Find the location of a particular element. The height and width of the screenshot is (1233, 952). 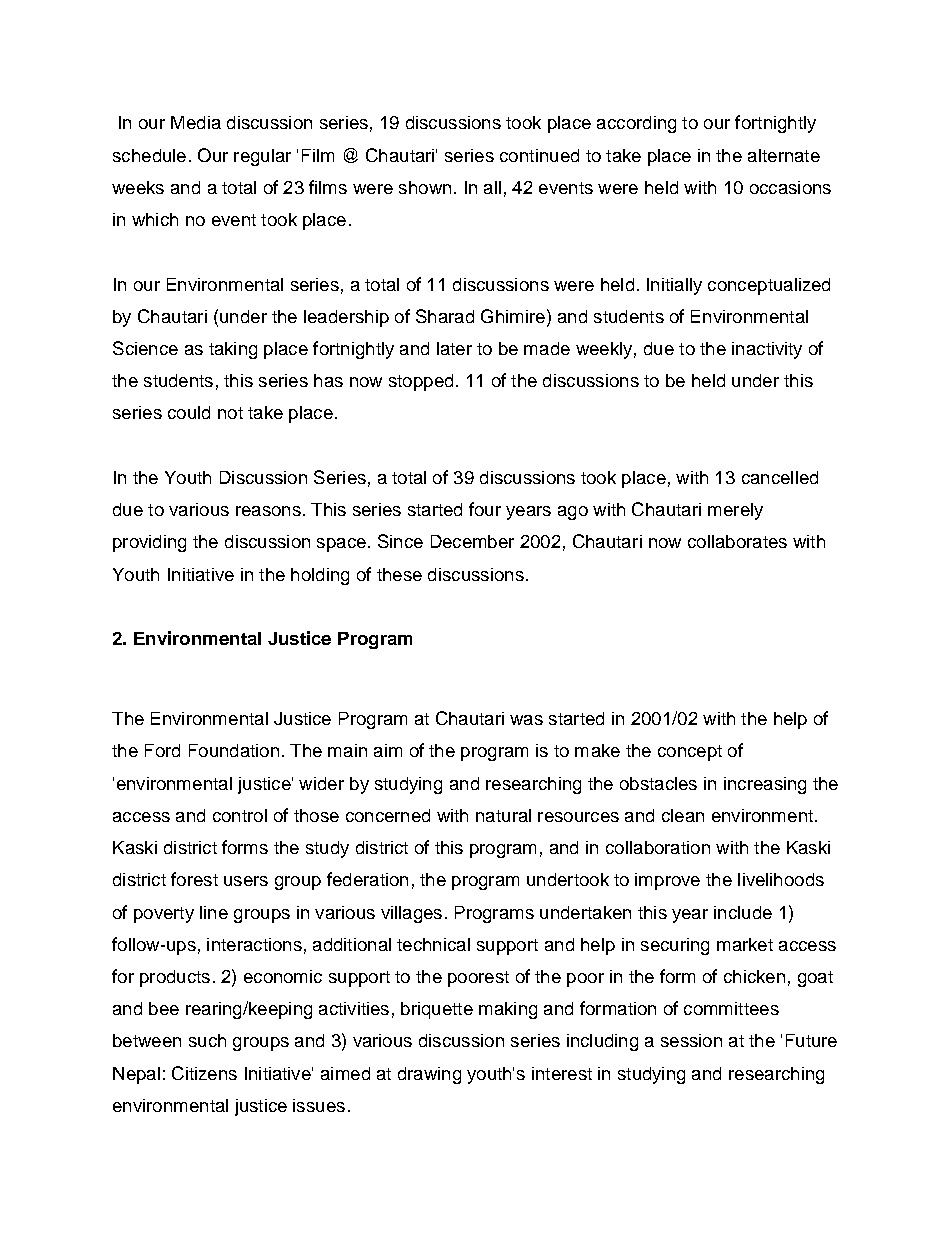

inactivity is located at coordinates (767, 350).
